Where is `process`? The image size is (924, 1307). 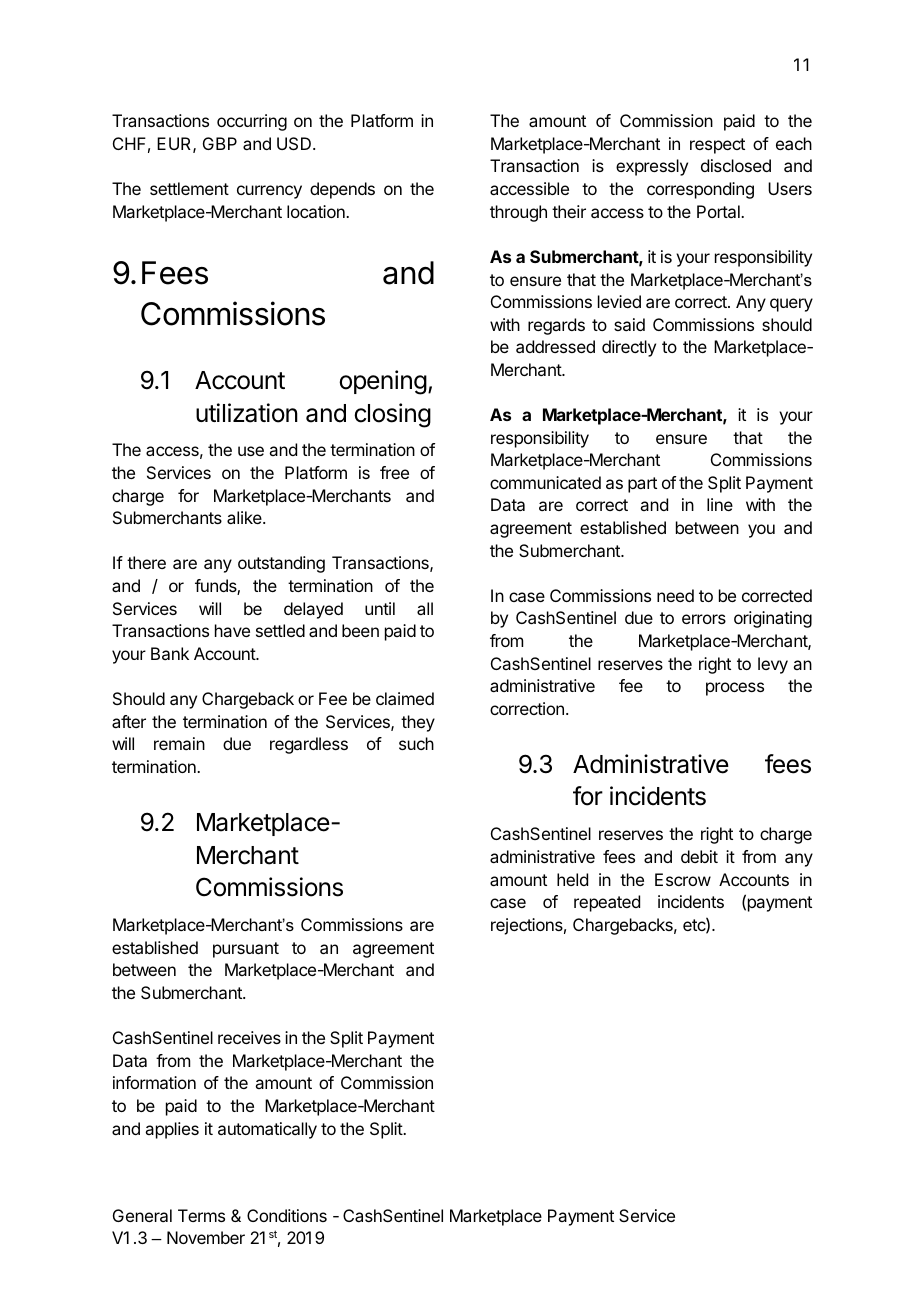 process is located at coordinates (735, 689).
